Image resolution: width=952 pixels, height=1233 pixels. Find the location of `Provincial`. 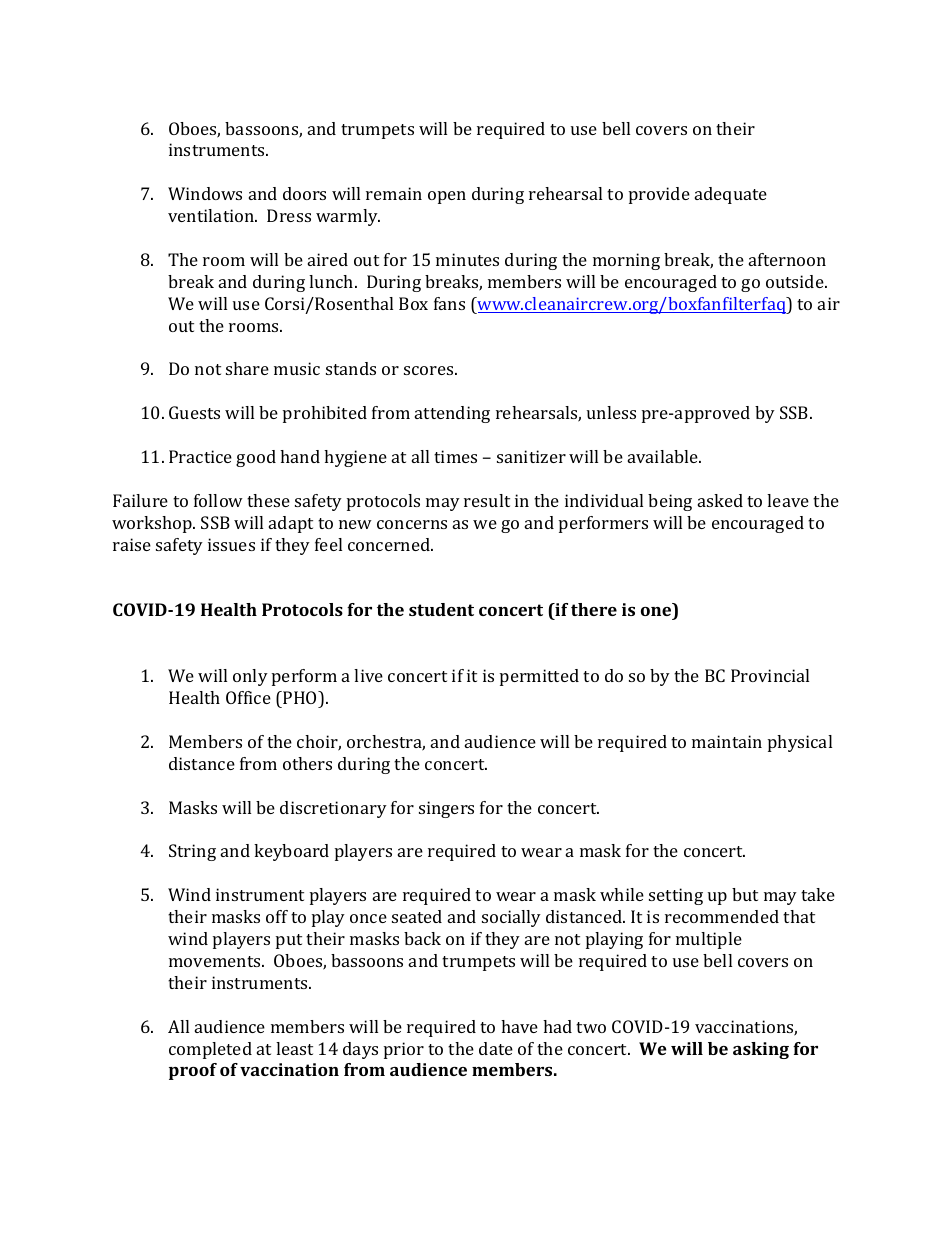

Provincial is located at coordinates (770, 675).
